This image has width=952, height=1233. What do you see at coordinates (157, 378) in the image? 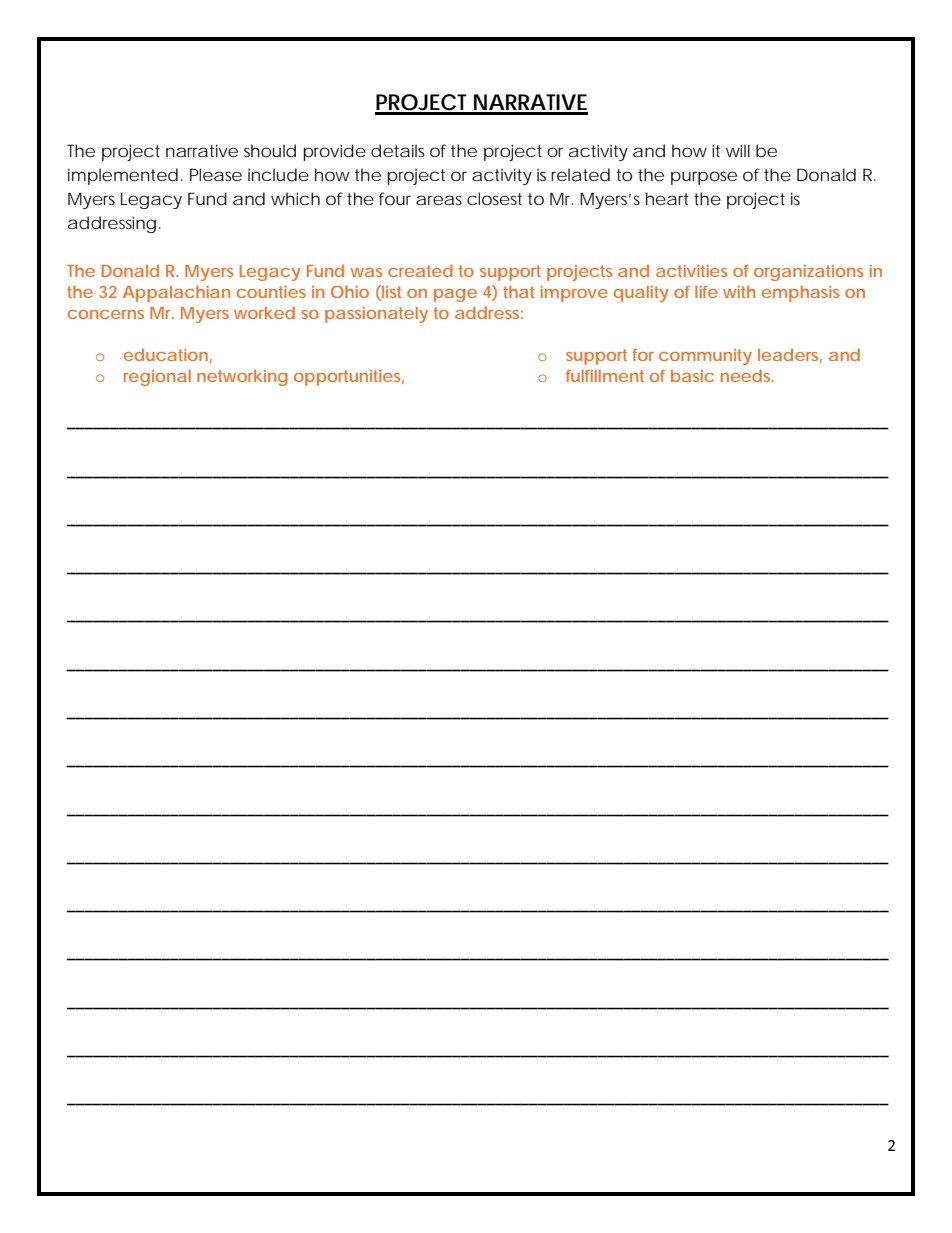
I see `regional` at bounding box center [157, 378].
